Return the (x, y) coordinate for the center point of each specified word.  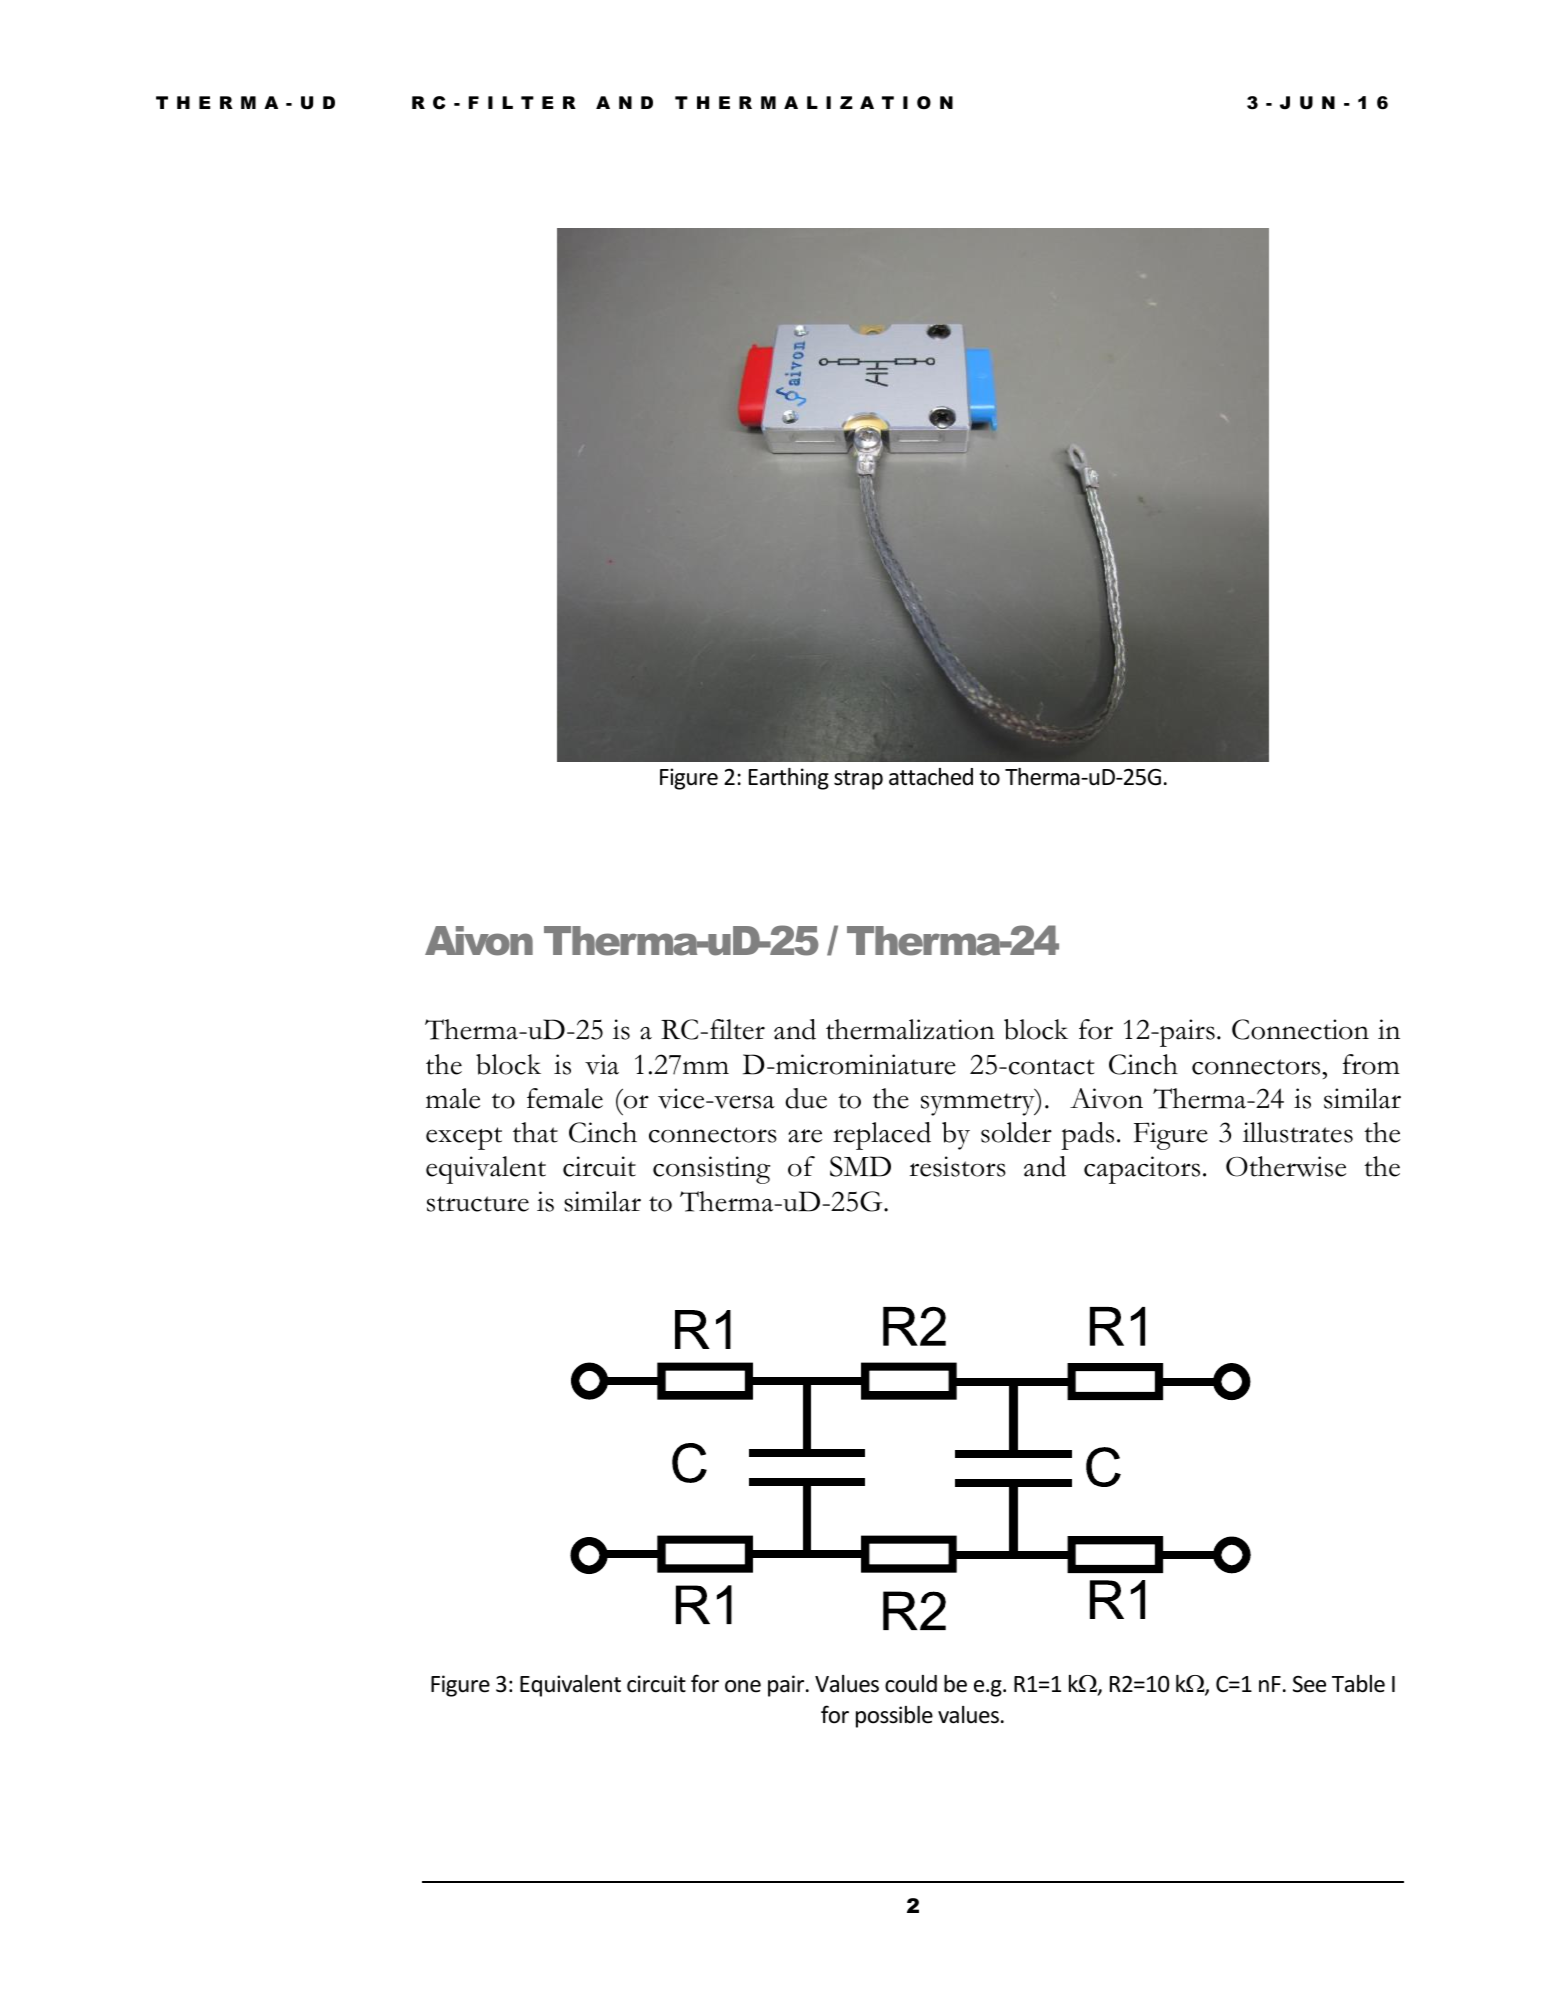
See (1309, 1684)
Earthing (789, 779)
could (911, 1684)
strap (858, 780)
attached (931, 777)
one (743, 1686)
